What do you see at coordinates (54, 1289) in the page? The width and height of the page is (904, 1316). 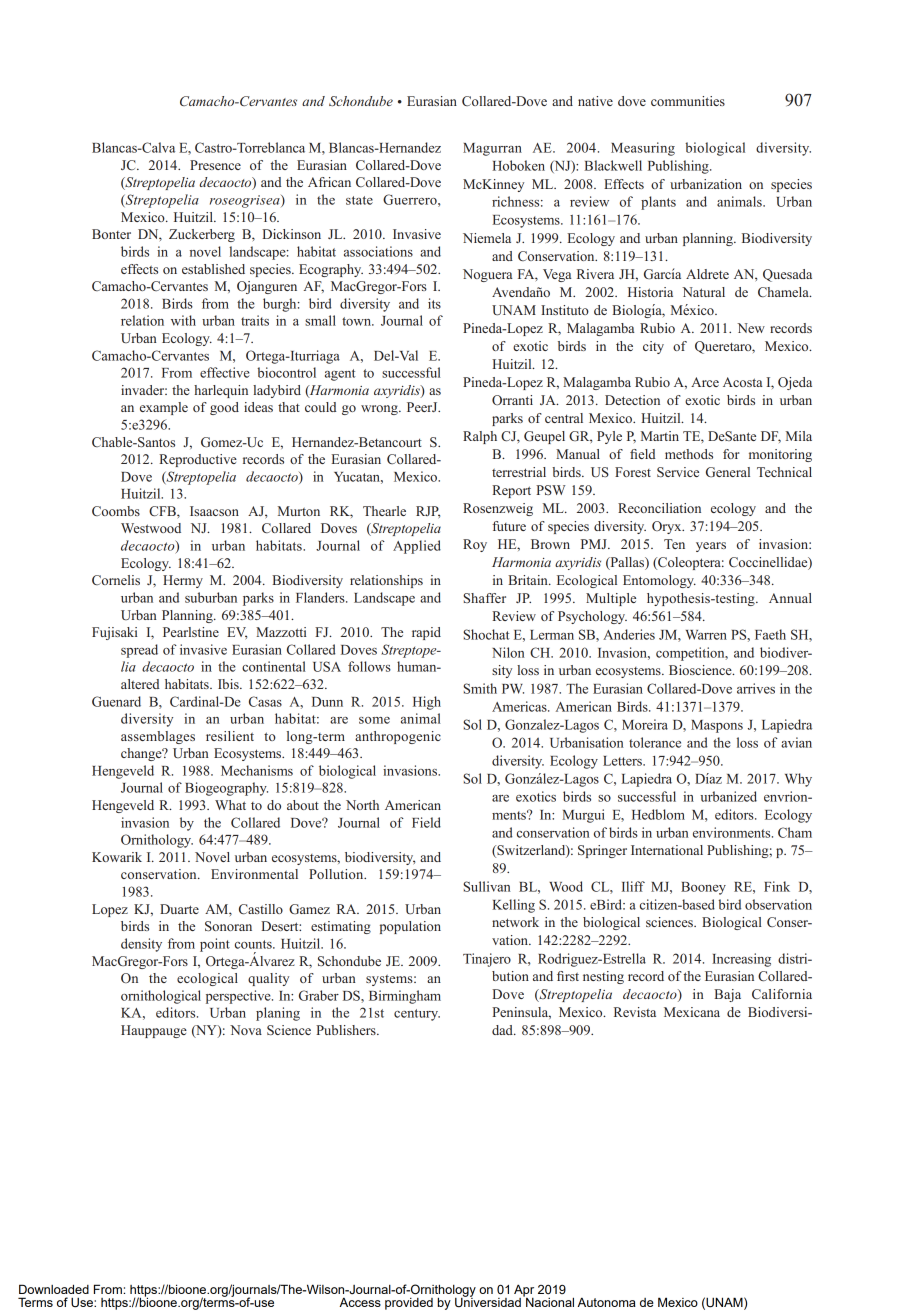 I see `Downloaded` at bounding box center [54, 1289].
